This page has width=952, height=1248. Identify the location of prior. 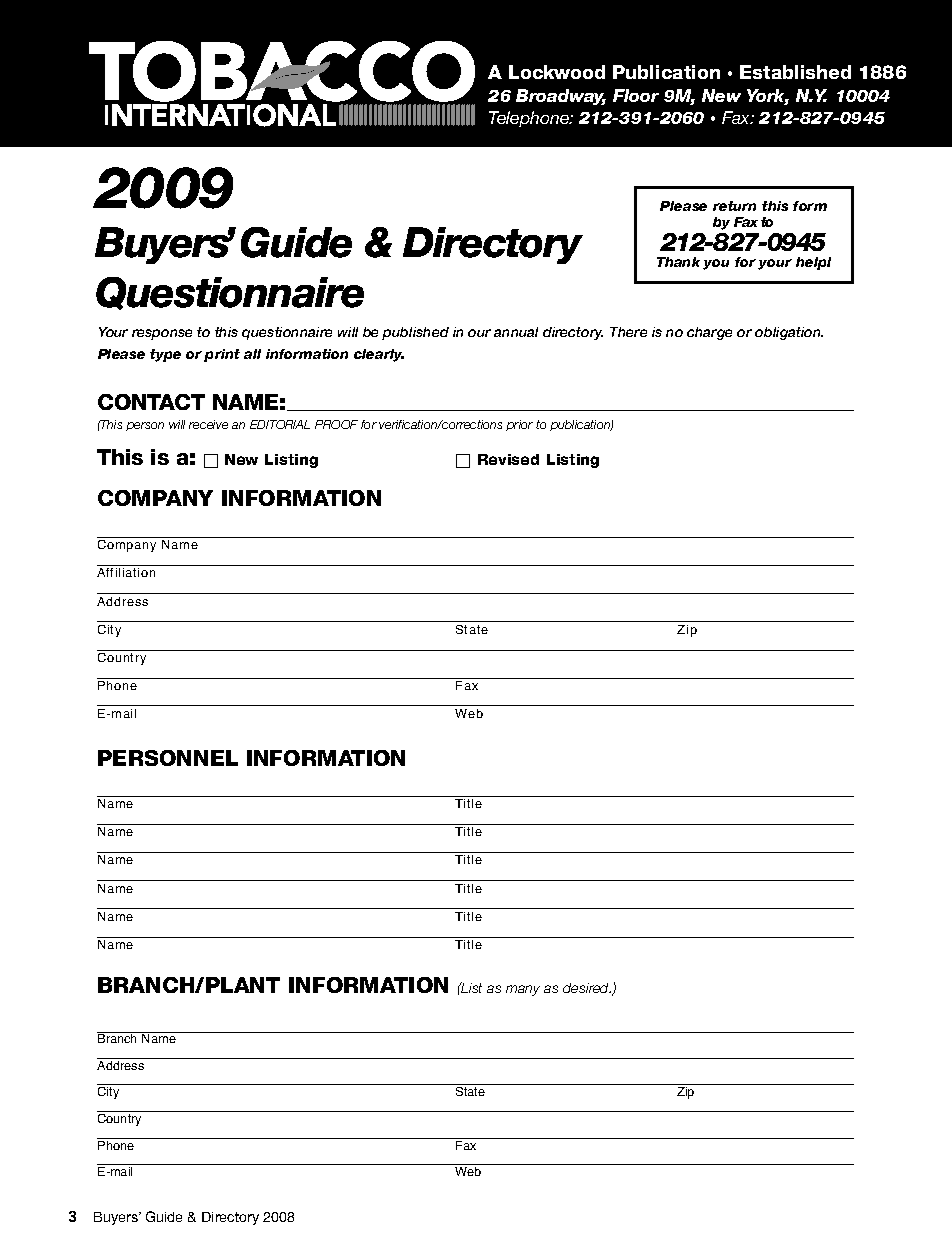
(519, 425).
